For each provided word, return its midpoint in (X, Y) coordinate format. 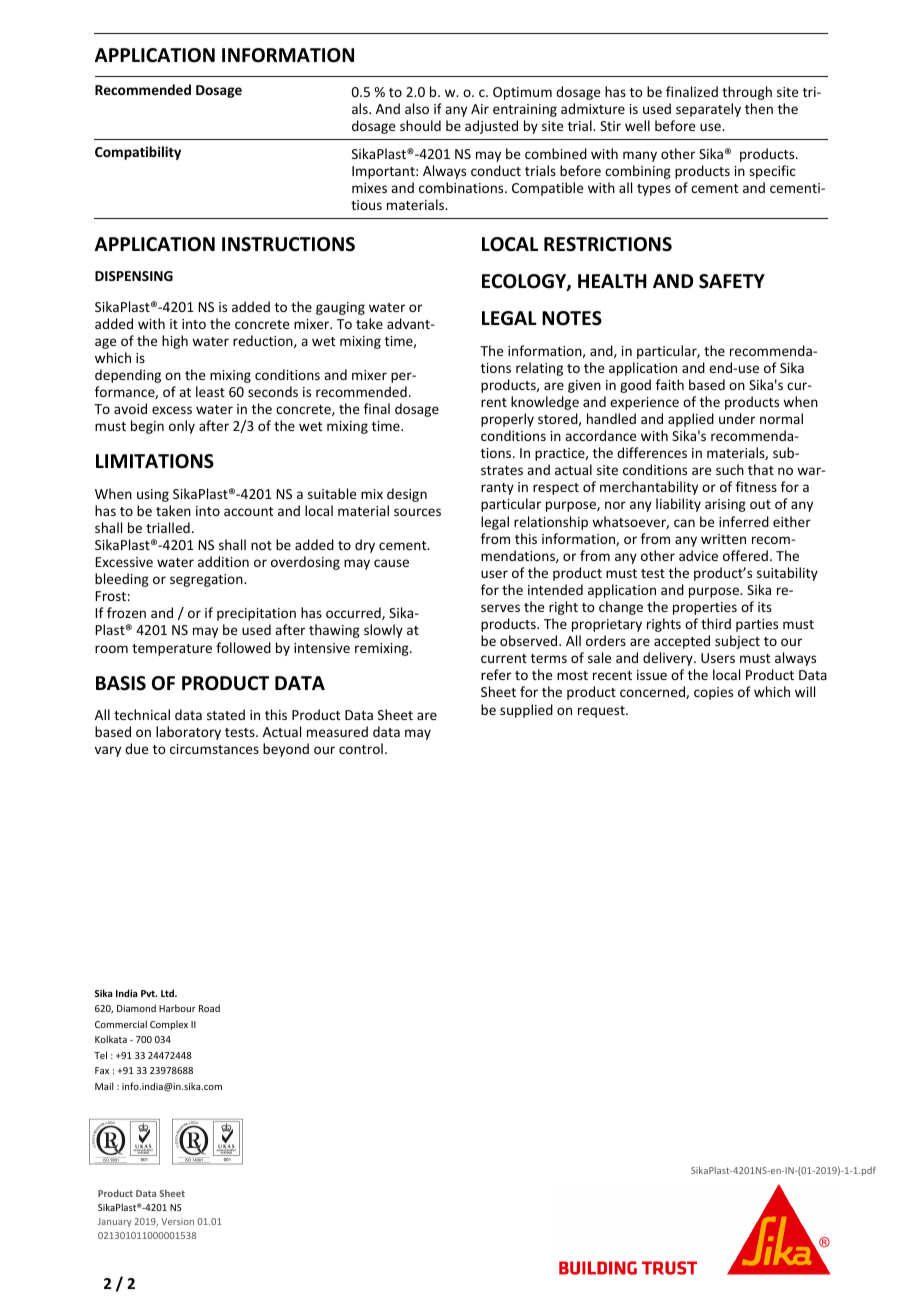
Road (209, 1008)
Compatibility (138, 153)
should (420, 125)
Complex (169, 1025)
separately (708, 110)
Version (177, 1221)
